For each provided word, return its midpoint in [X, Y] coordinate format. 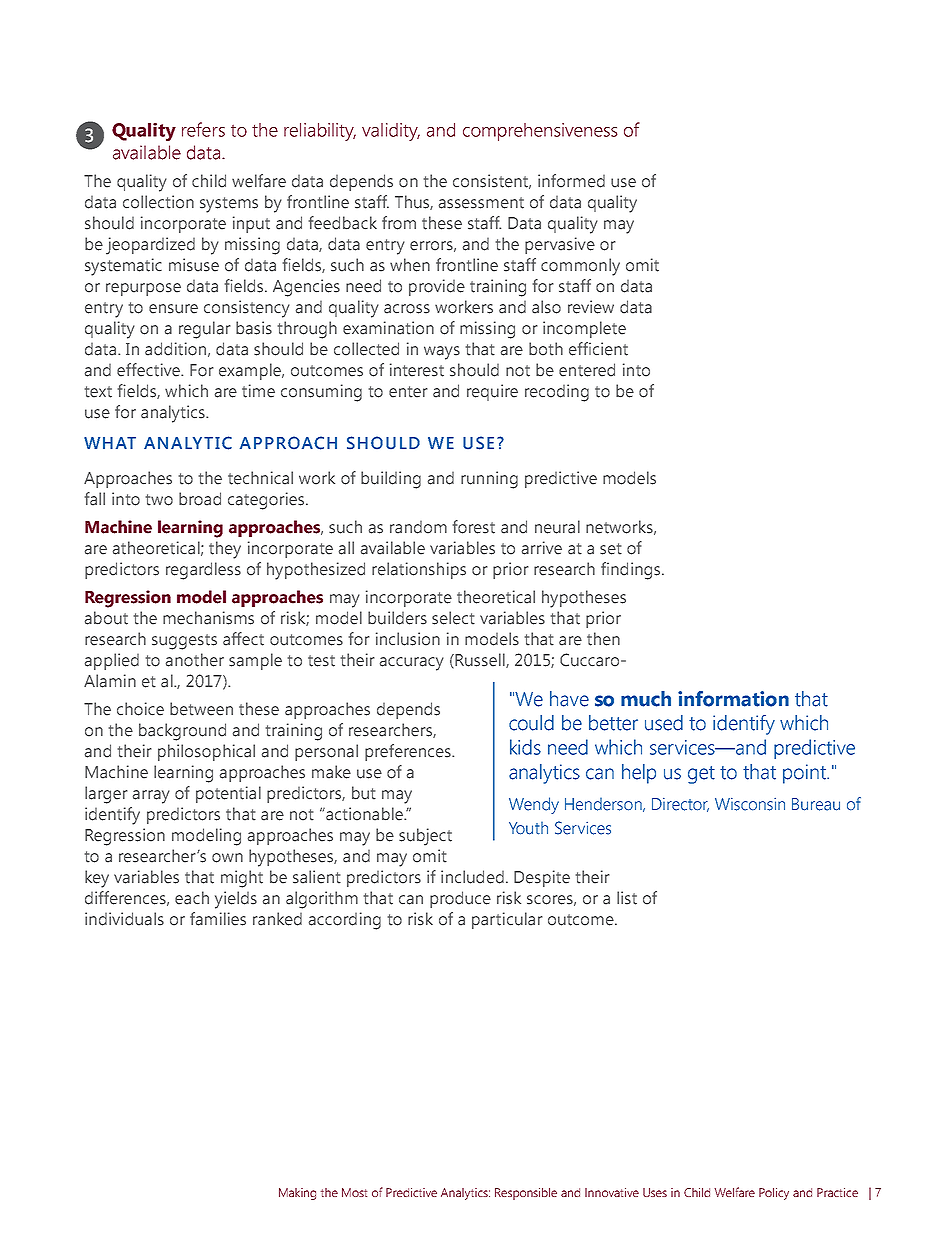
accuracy [412, 664]
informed [571, 181]
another [195, 660]
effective [149, 370]
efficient [598, 349]
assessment [481, 203]
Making [297, 1194]
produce [460, 899]
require [492, 392]
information [733, 699]
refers [203, 129]
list [627, 898]
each [192, 898]
